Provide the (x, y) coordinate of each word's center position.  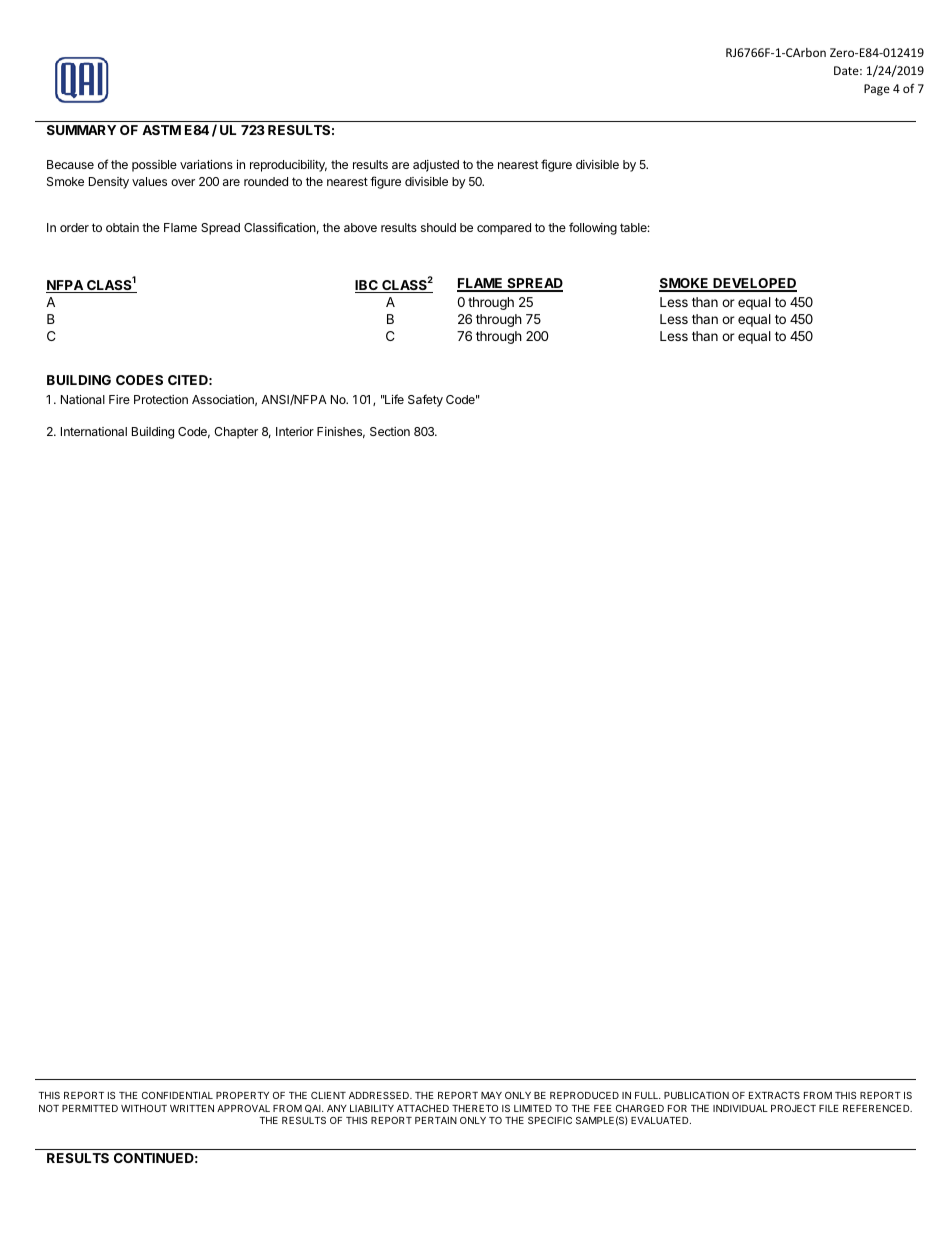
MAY (491, 1095)
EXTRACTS (774, 1095)
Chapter (236, 433)
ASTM (161, 130)
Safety (425, 400)
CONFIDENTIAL (177, 1095)
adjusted (436, 166)
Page (877, 90)
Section (390, 431)
